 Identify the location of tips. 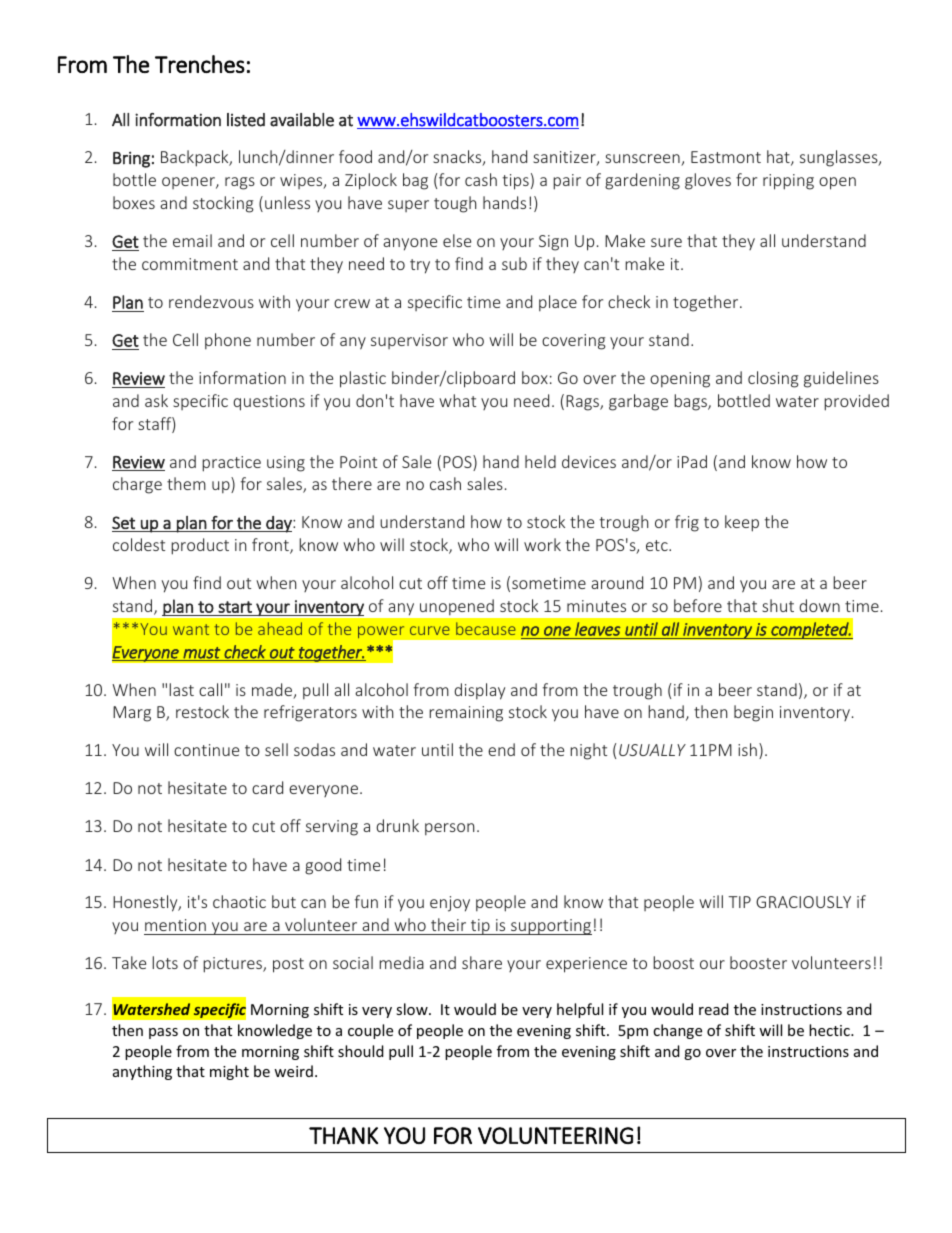
(515, 182).
